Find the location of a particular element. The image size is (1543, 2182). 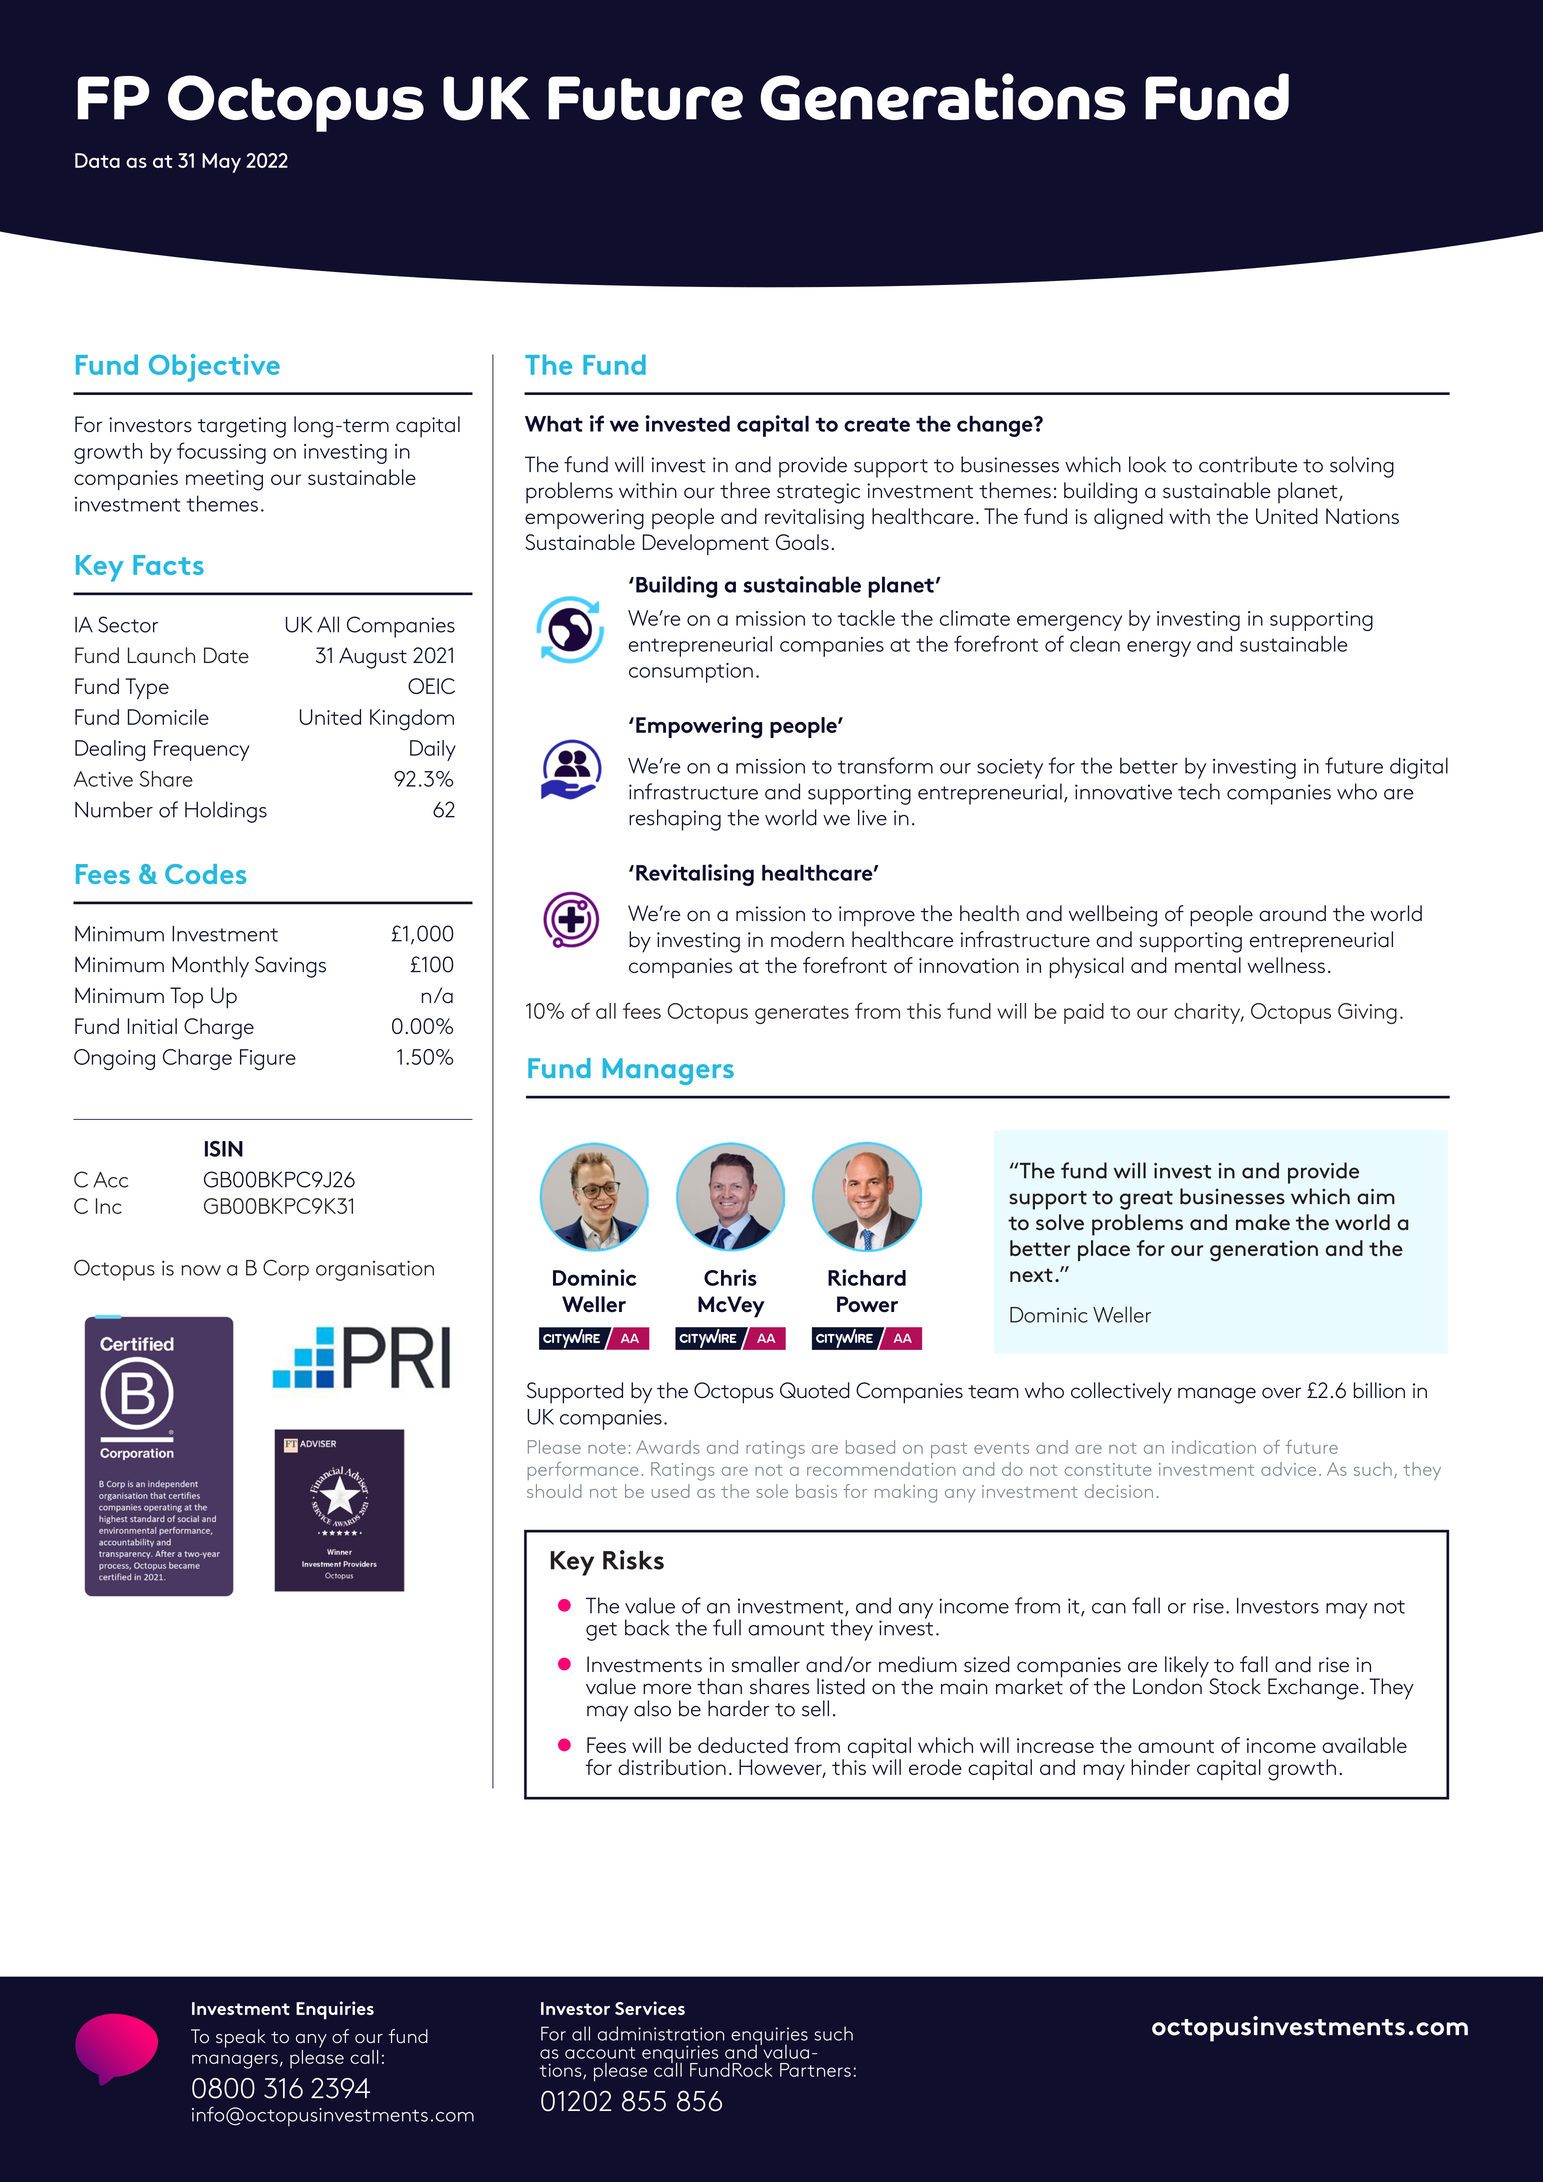

generates is located at coordinates (802, 1015).
